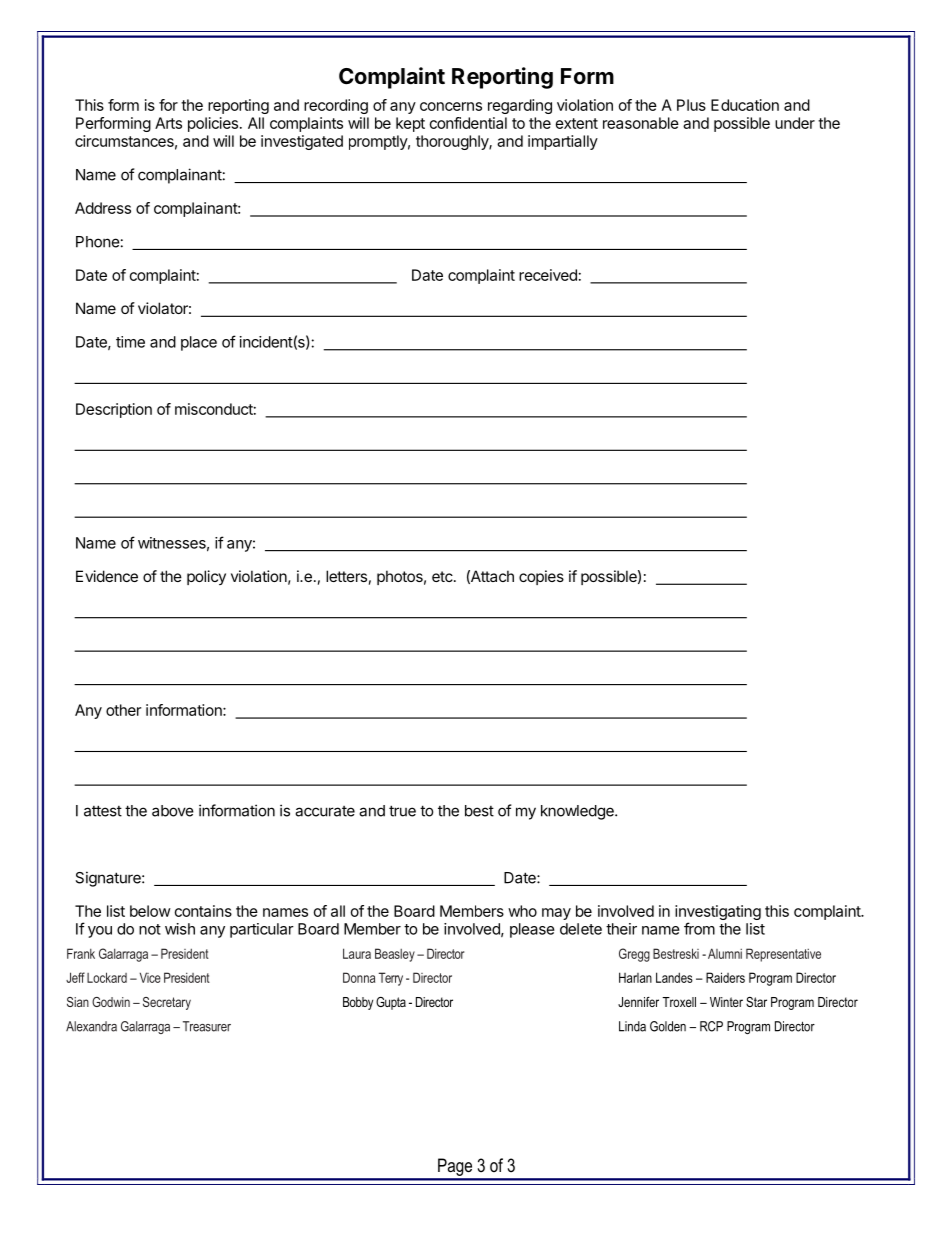 The width and height of the screenshot is (952, 1233). Describe the element at coordinates (578, 812) in the screenshot. I see `knowledge` at that location.
